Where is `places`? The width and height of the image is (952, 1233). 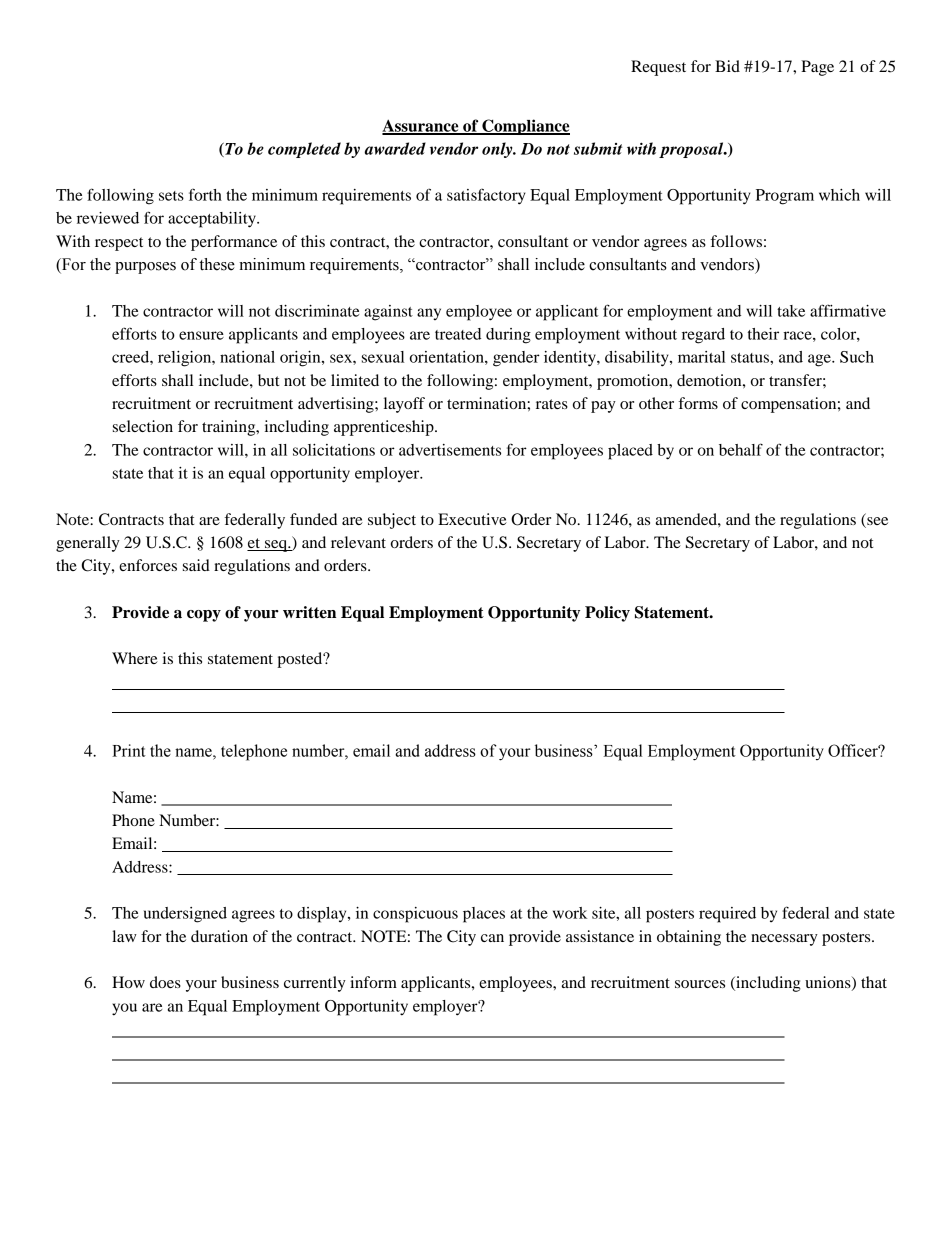
places is located at coordinates (484, 915).
